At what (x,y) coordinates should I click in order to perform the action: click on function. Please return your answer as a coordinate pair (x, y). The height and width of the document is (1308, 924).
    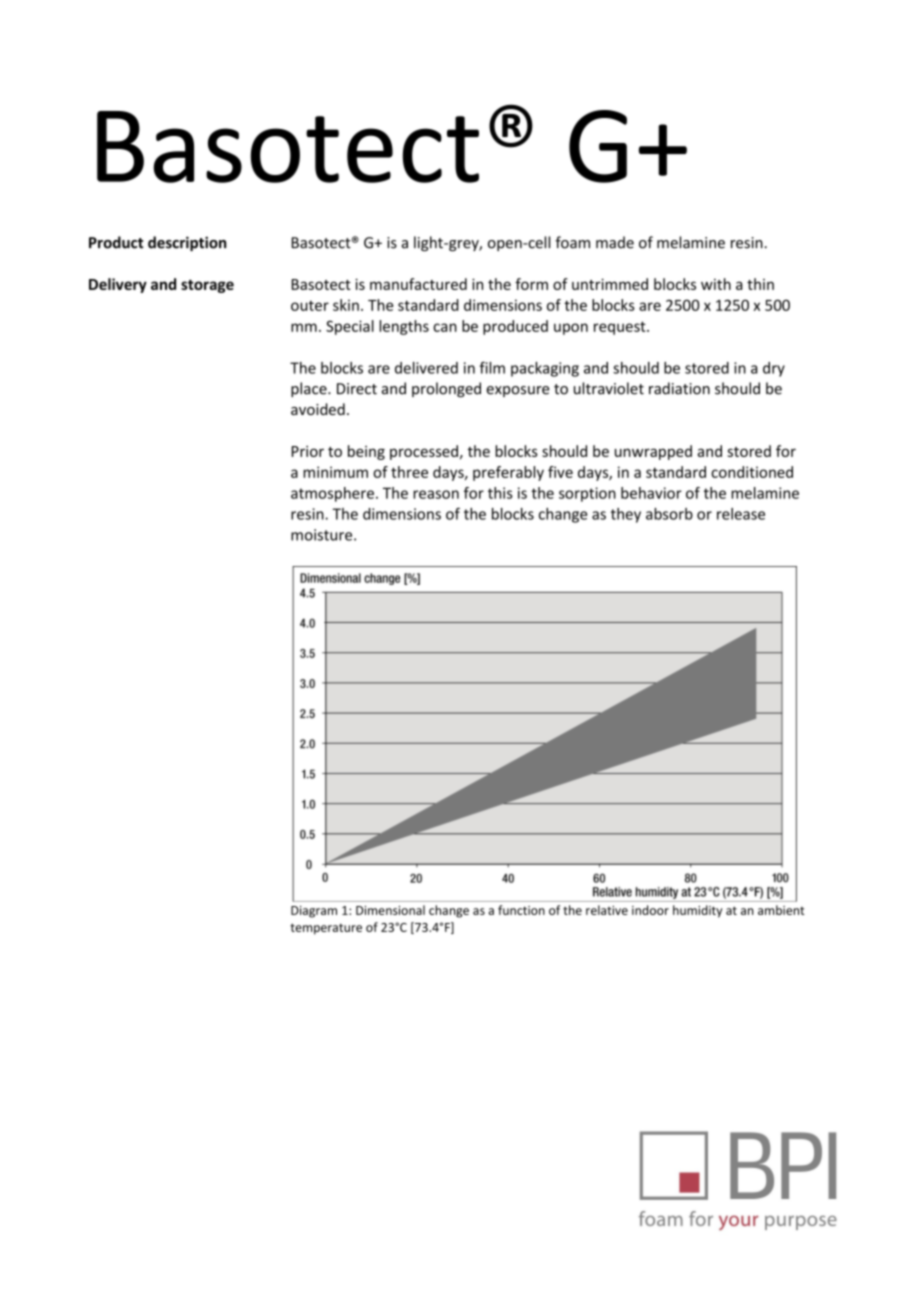
    Looking at the image, I should click on (521, 910).
